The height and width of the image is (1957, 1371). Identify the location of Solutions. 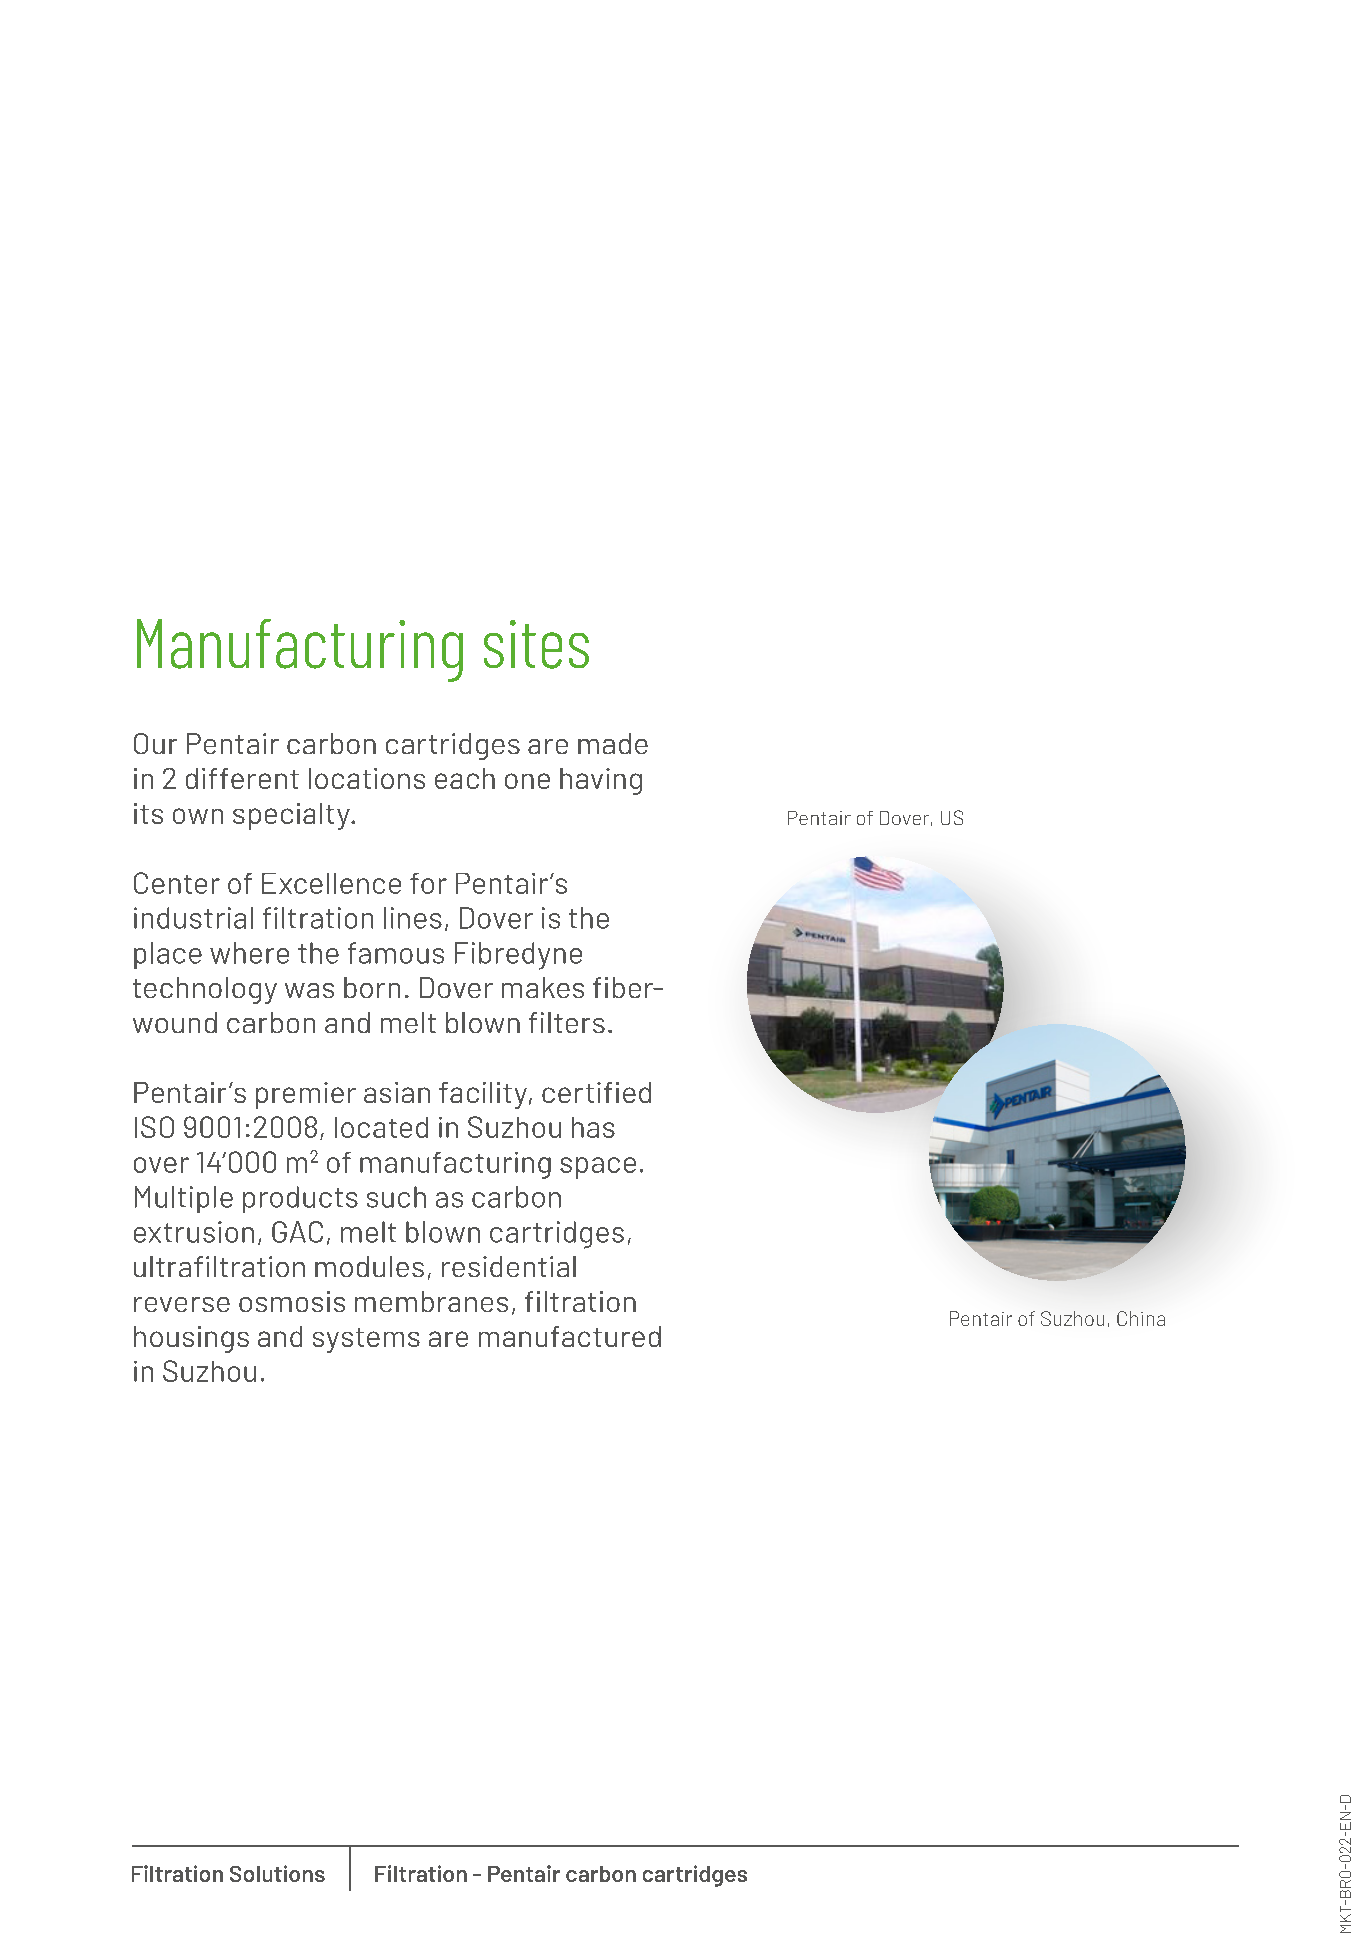
(277, 1873).
